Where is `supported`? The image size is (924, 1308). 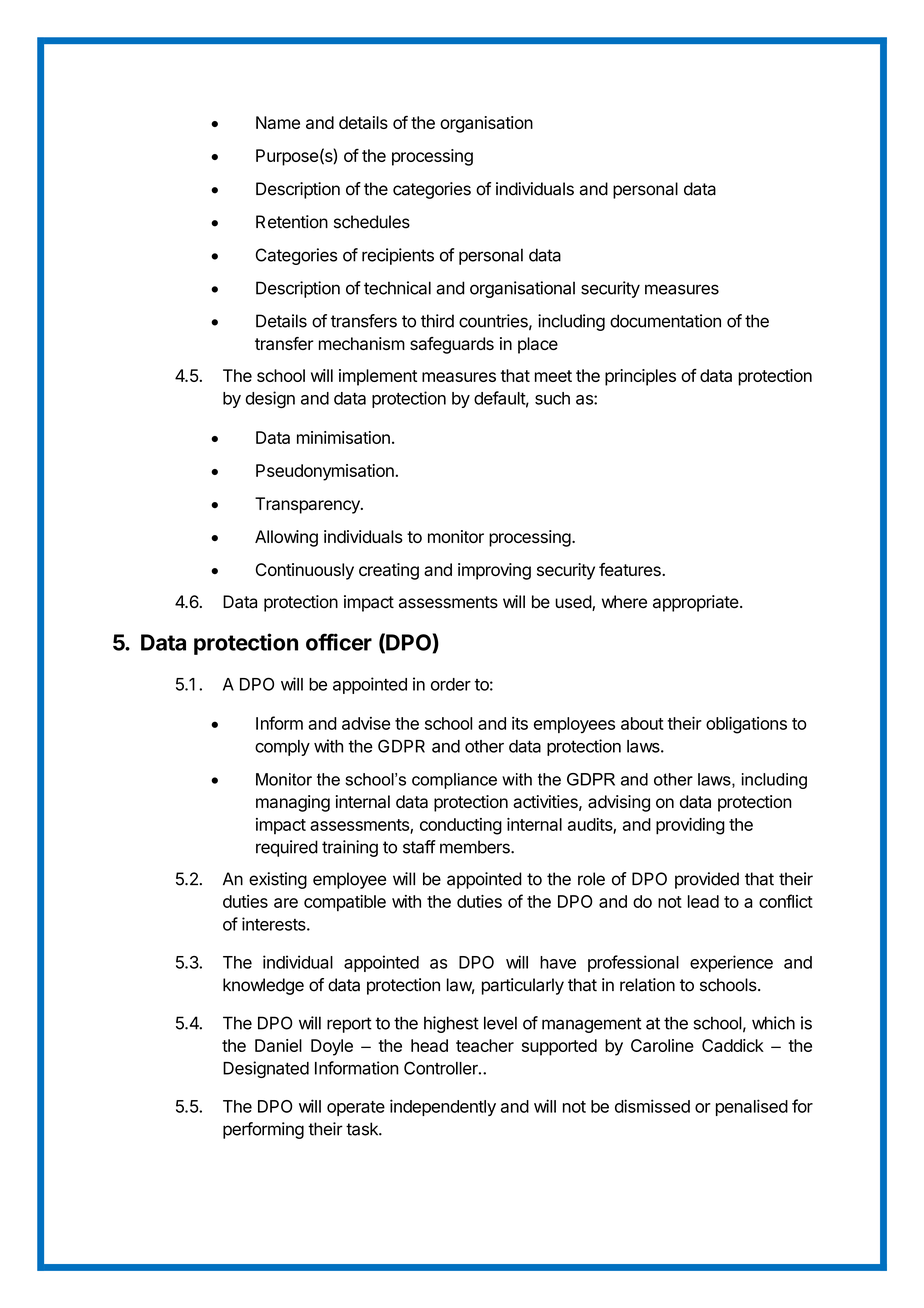
supported is located at coordinates (559, 1047).
